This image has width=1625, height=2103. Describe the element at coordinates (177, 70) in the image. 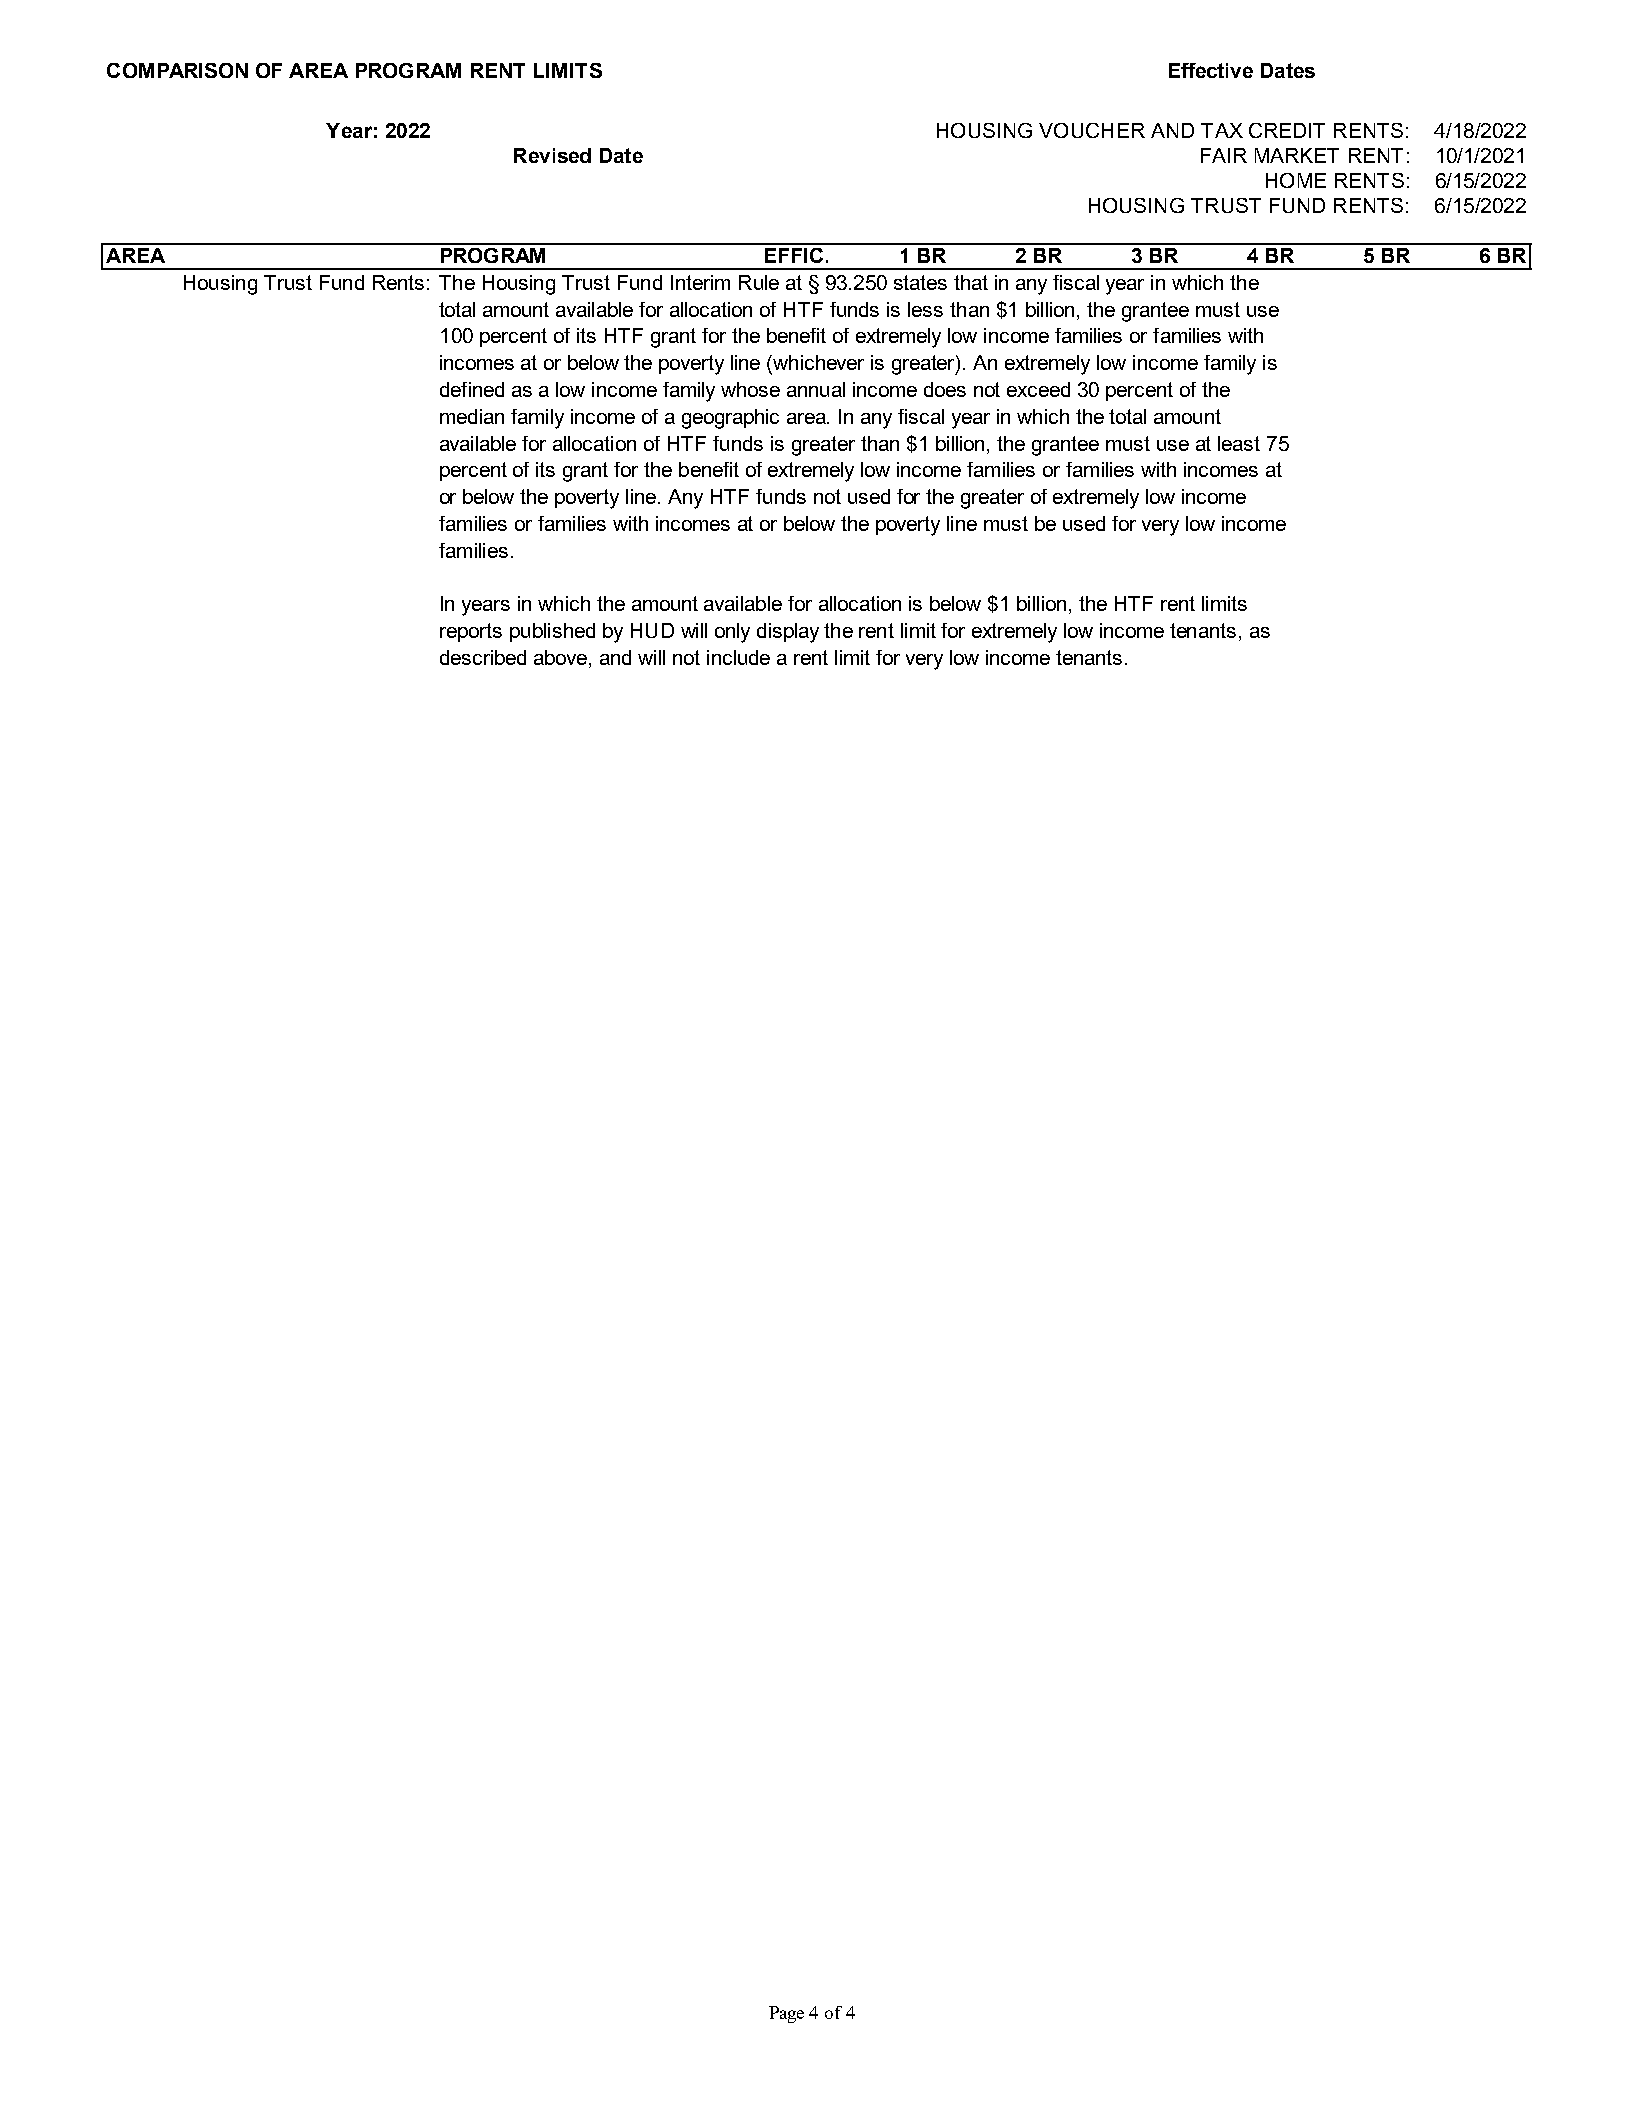

I see `COMPARISON` at that location.
